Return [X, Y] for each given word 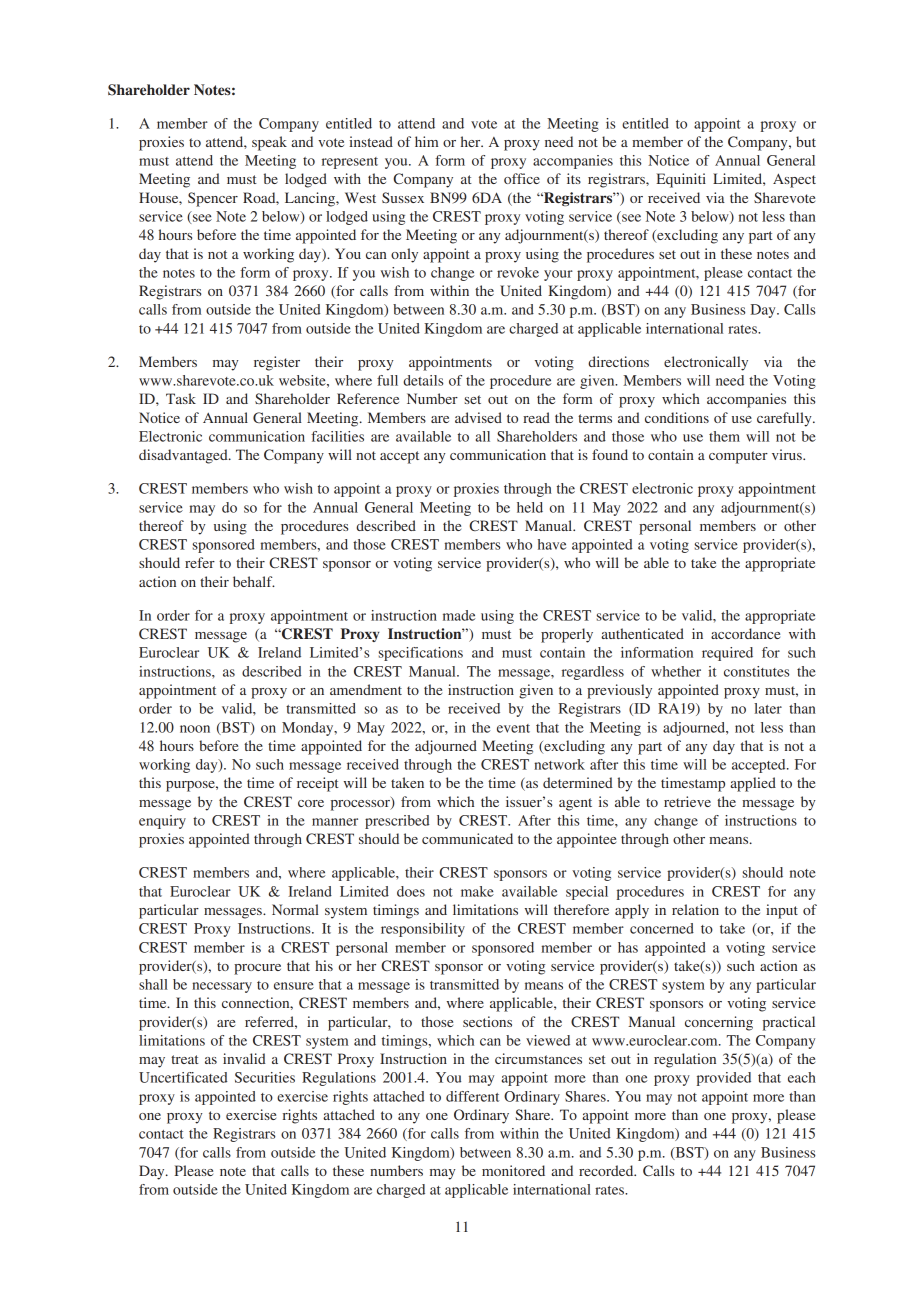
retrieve [687, 801]
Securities [265, 1077]
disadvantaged [184, 456]
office [522, 178]
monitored [513, 1170]
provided [724, 1079]
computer [738, 457]
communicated [467, 838]
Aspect [794, 180]
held [530, 507]
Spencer [213, 199]
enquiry [162, 822]
